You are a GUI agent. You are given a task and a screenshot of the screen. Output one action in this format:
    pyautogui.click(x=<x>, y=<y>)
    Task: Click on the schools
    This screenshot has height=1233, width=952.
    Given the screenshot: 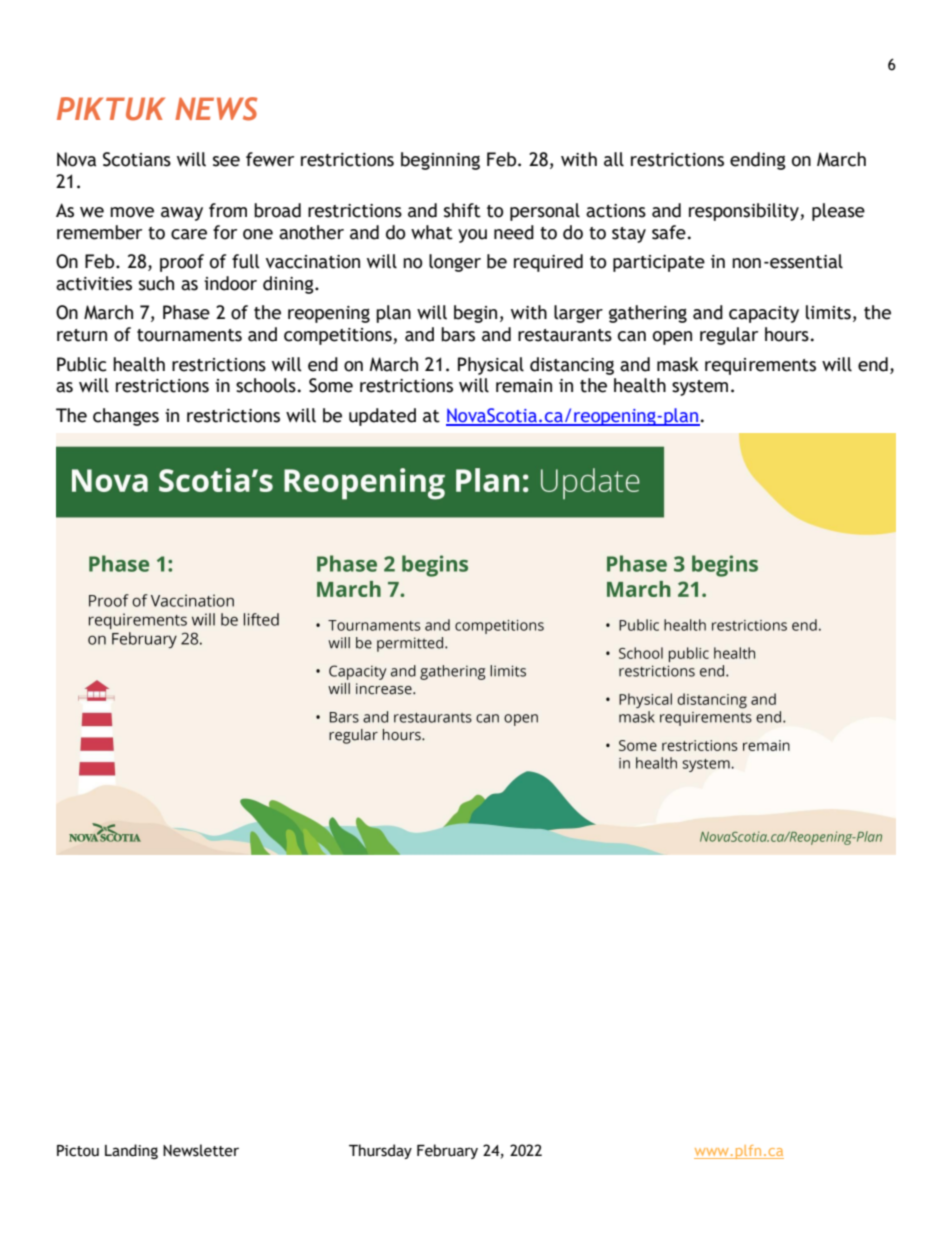 What is the action you would take?
    pyautogui.click(x=266, y=385)
